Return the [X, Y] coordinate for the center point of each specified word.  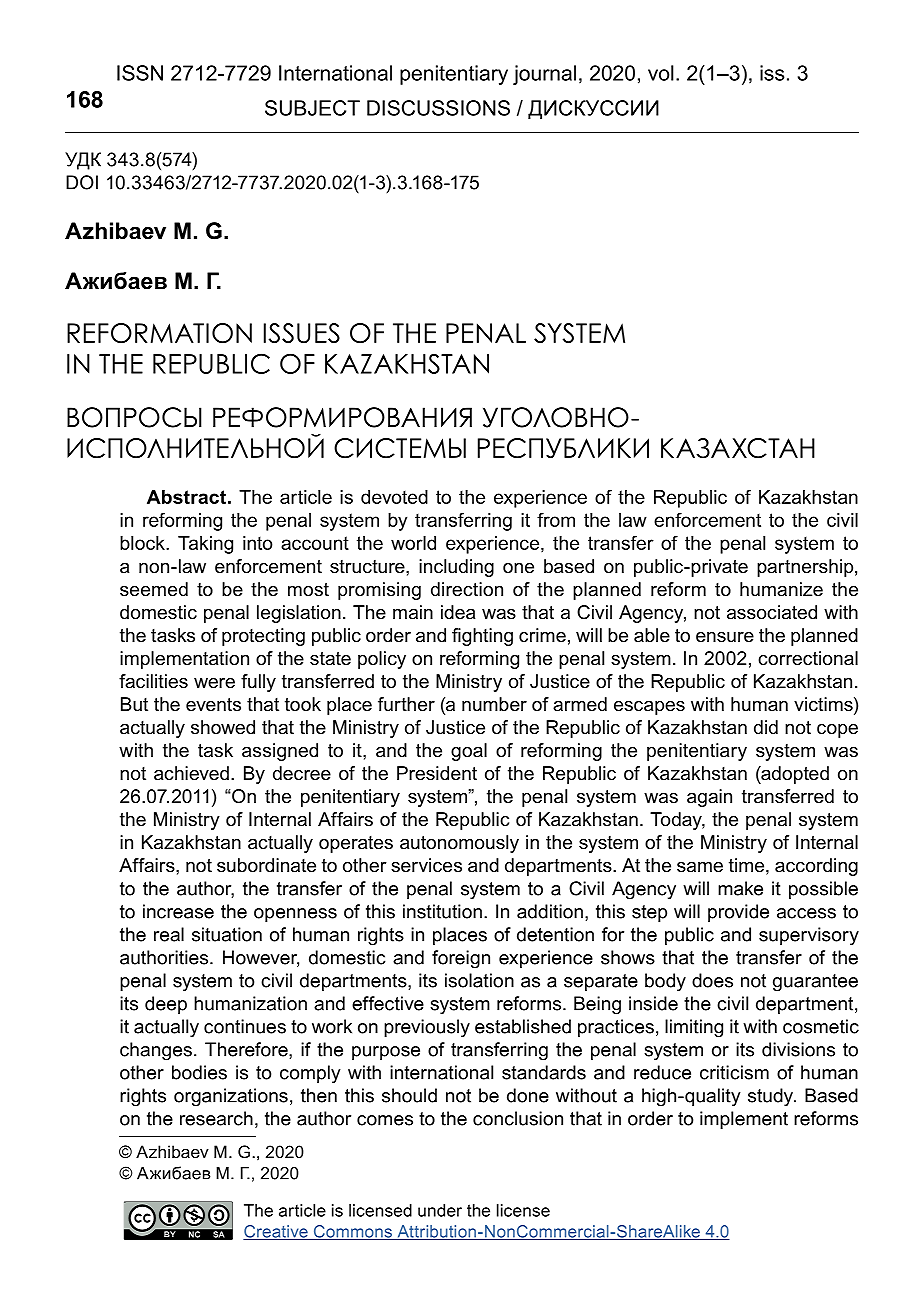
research [216, 1118]
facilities [153, 681]
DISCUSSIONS [438, 108]
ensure [725, 637]
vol [661, 73]
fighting [482, 637]
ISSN [140, 73]
